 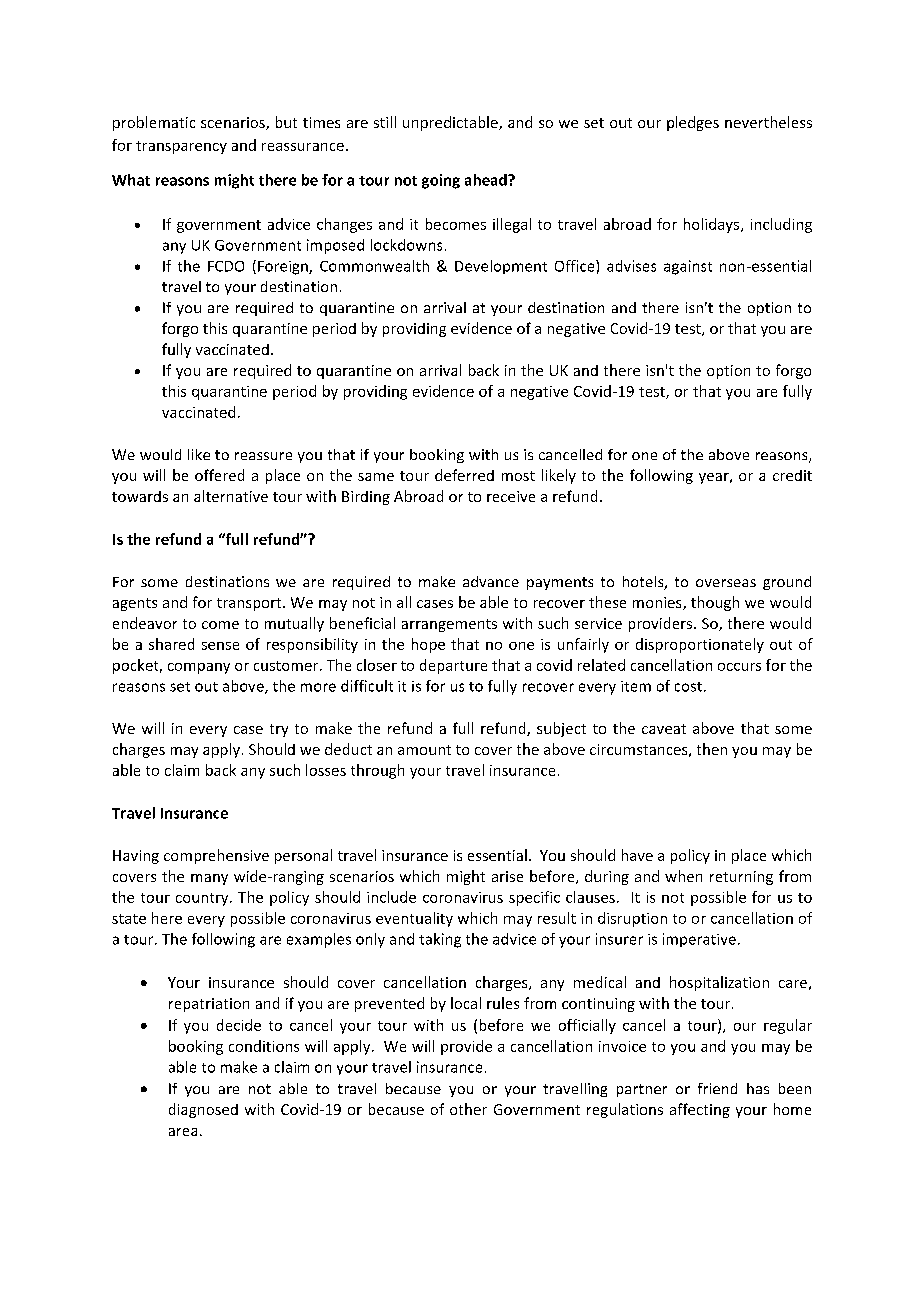 What do you see at coordinates (717, 1088) in the screenshot?
I see `friend` at bounding box center [717, 1088].
